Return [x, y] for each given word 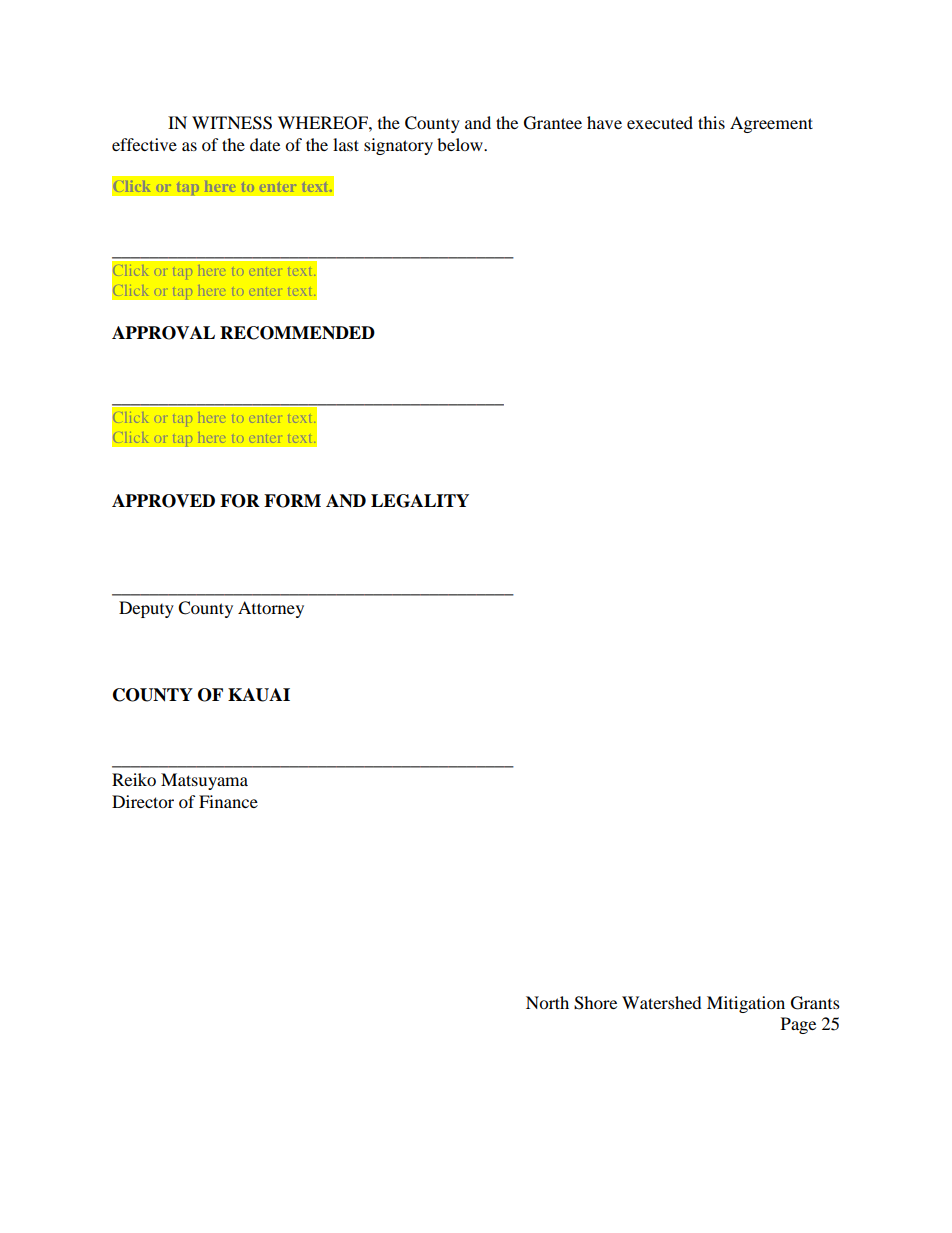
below [461, 144]
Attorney [271, 609]
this [711, 122]
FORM [292, 501]
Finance [228, 801]
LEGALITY [420, 501]
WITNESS [232, 123]
